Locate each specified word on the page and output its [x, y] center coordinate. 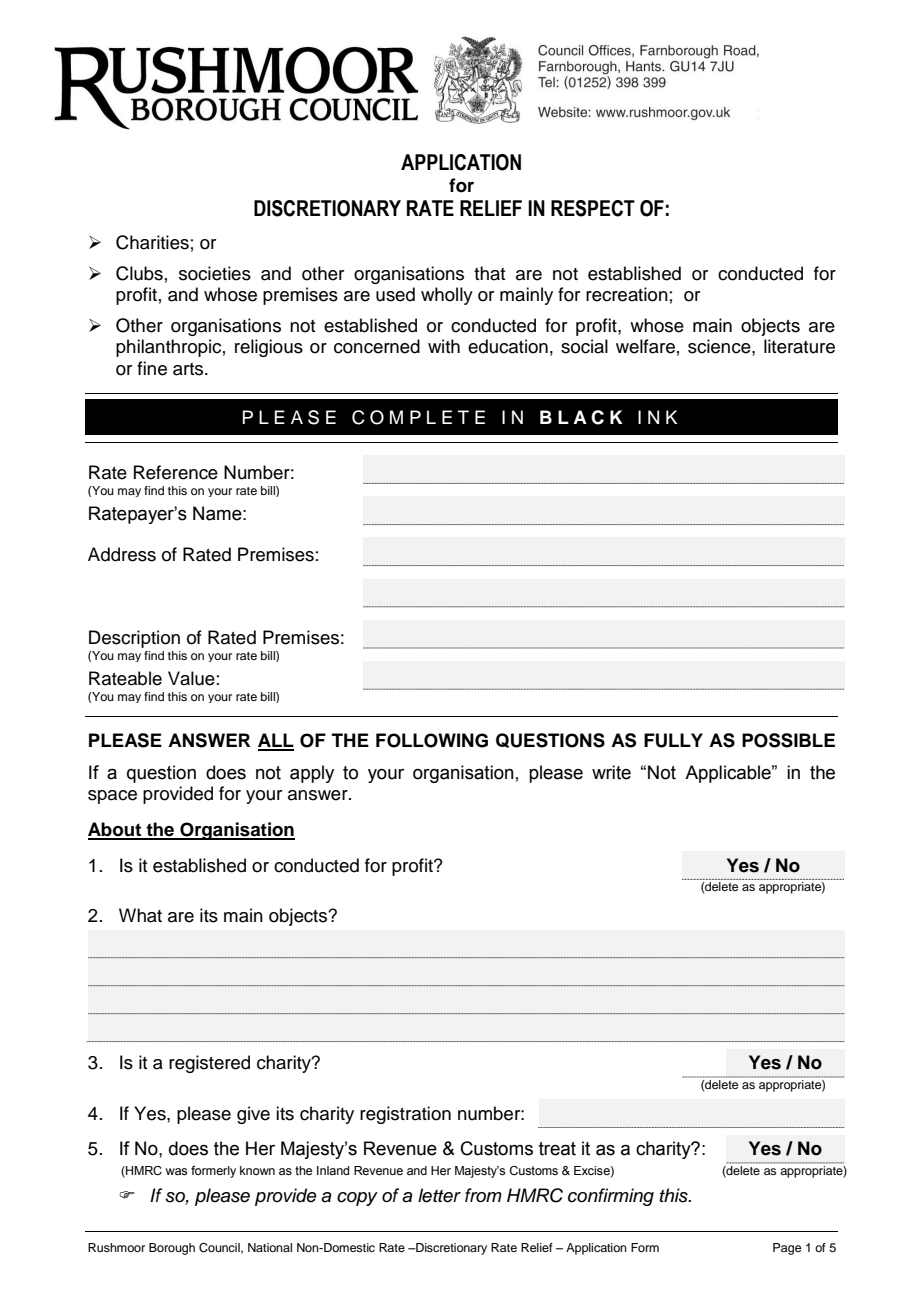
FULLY [673, 740]
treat [557, 1149]
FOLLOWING [432, 740]
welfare [645, 346]
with [444, 346]
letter [439, 1195]
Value [191, 678]
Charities [152, 242]
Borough [172, 1249]
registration [405, 1115]
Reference [176, 472]
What [140, 915]
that [489, 273]
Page [787, 1249]
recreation [627, 294]
